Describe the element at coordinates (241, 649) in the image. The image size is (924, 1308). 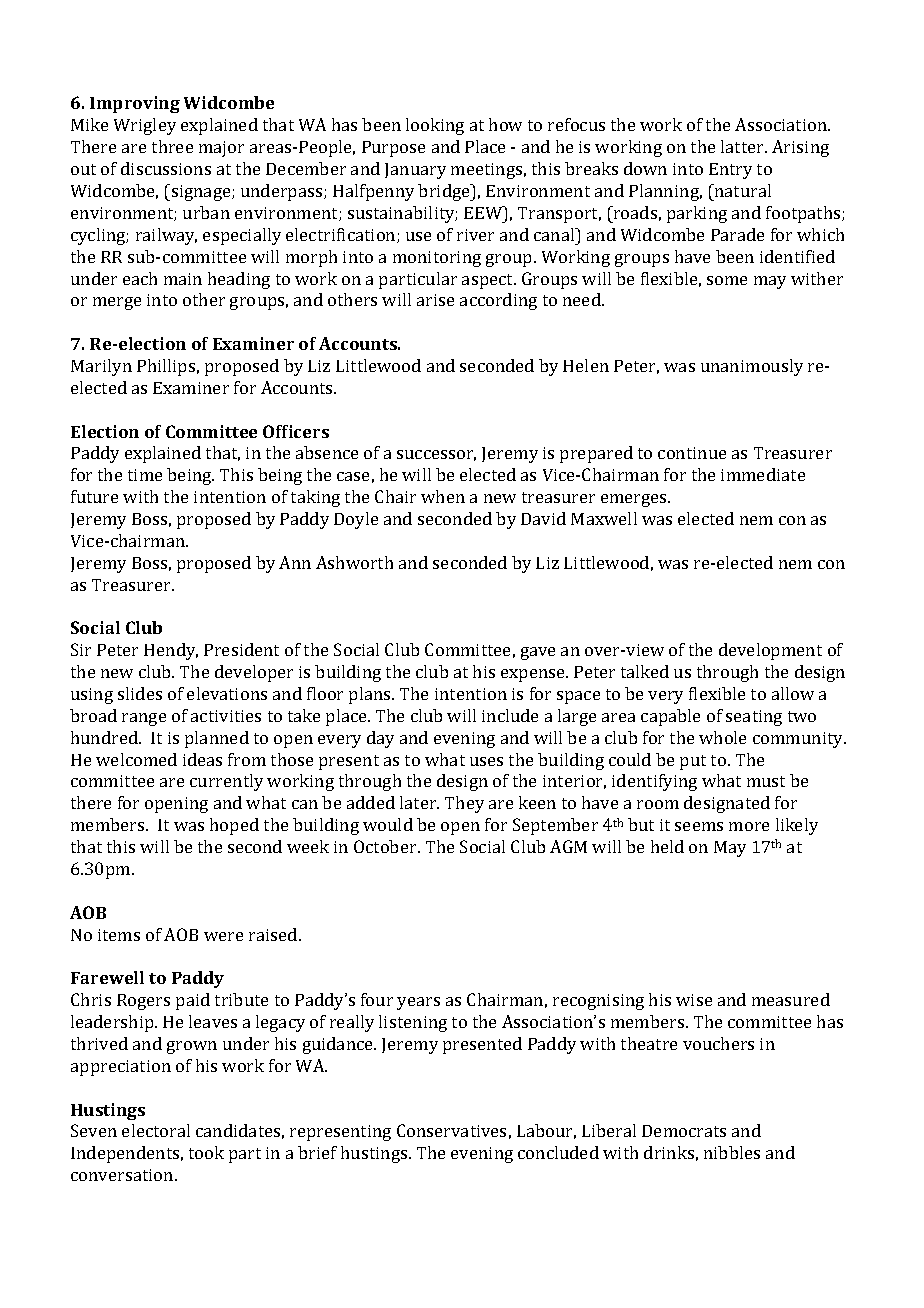
I see `President` at that location.
